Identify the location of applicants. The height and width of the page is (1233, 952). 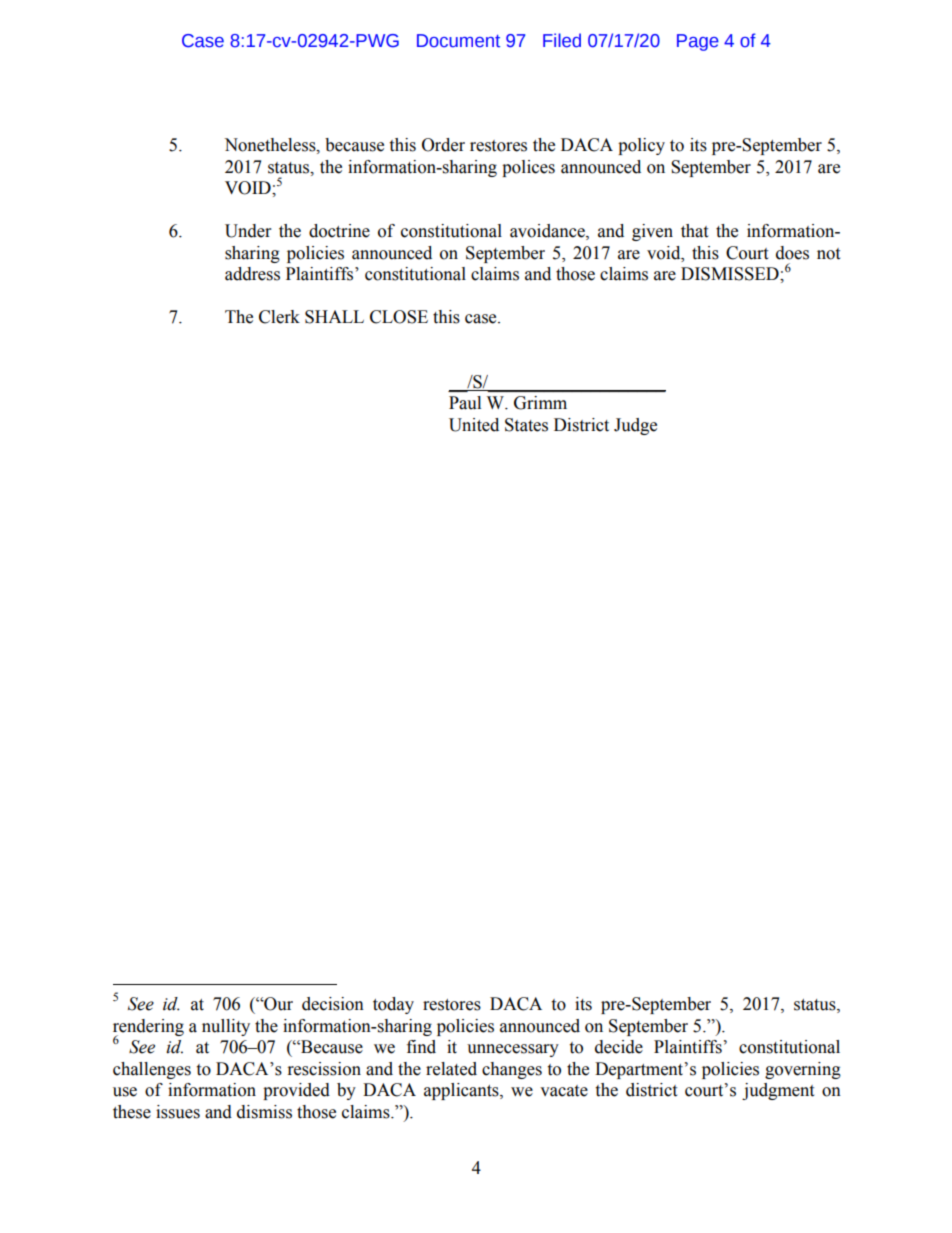
(462, 1091).
